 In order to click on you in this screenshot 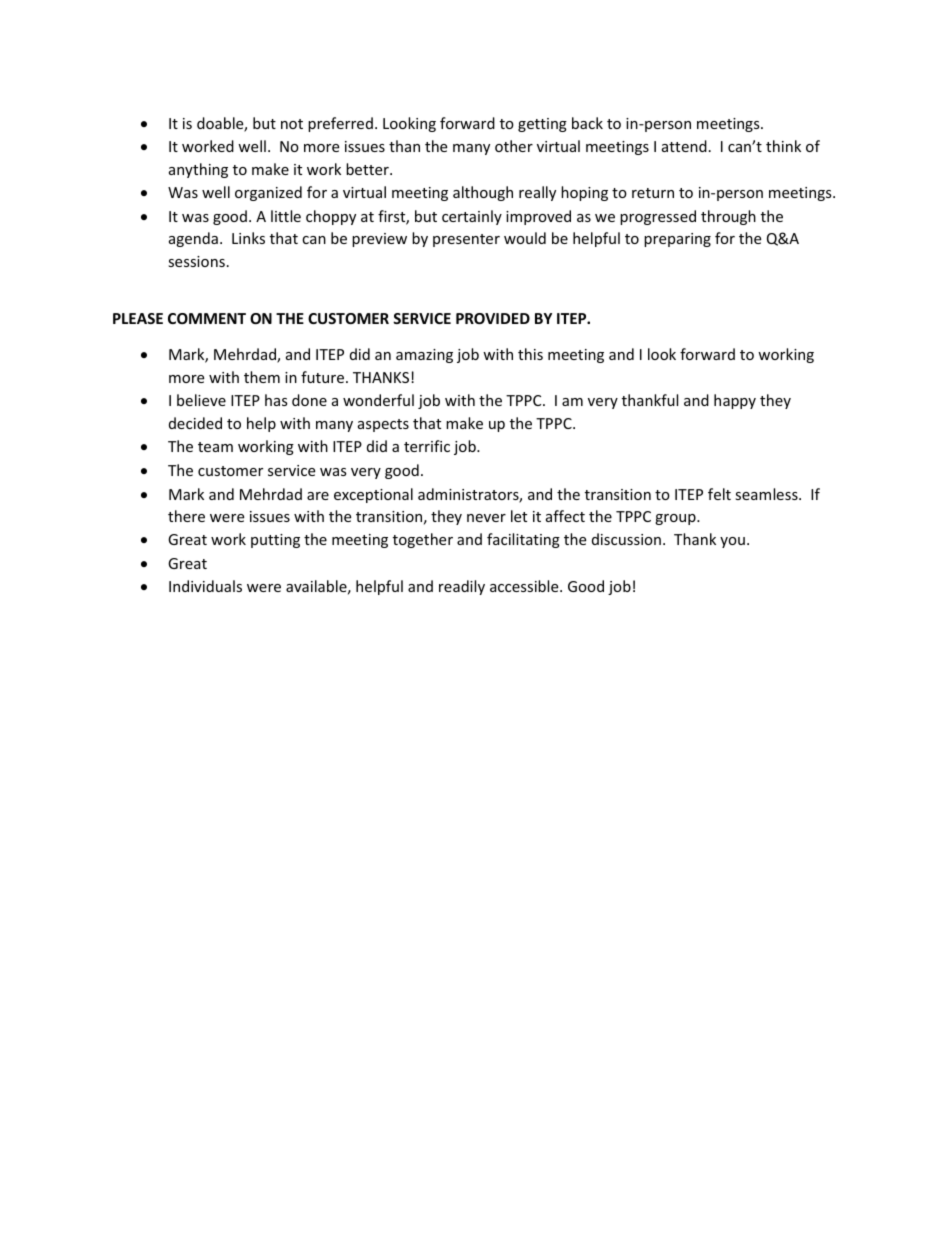, I will do `click(732, 542)`.
